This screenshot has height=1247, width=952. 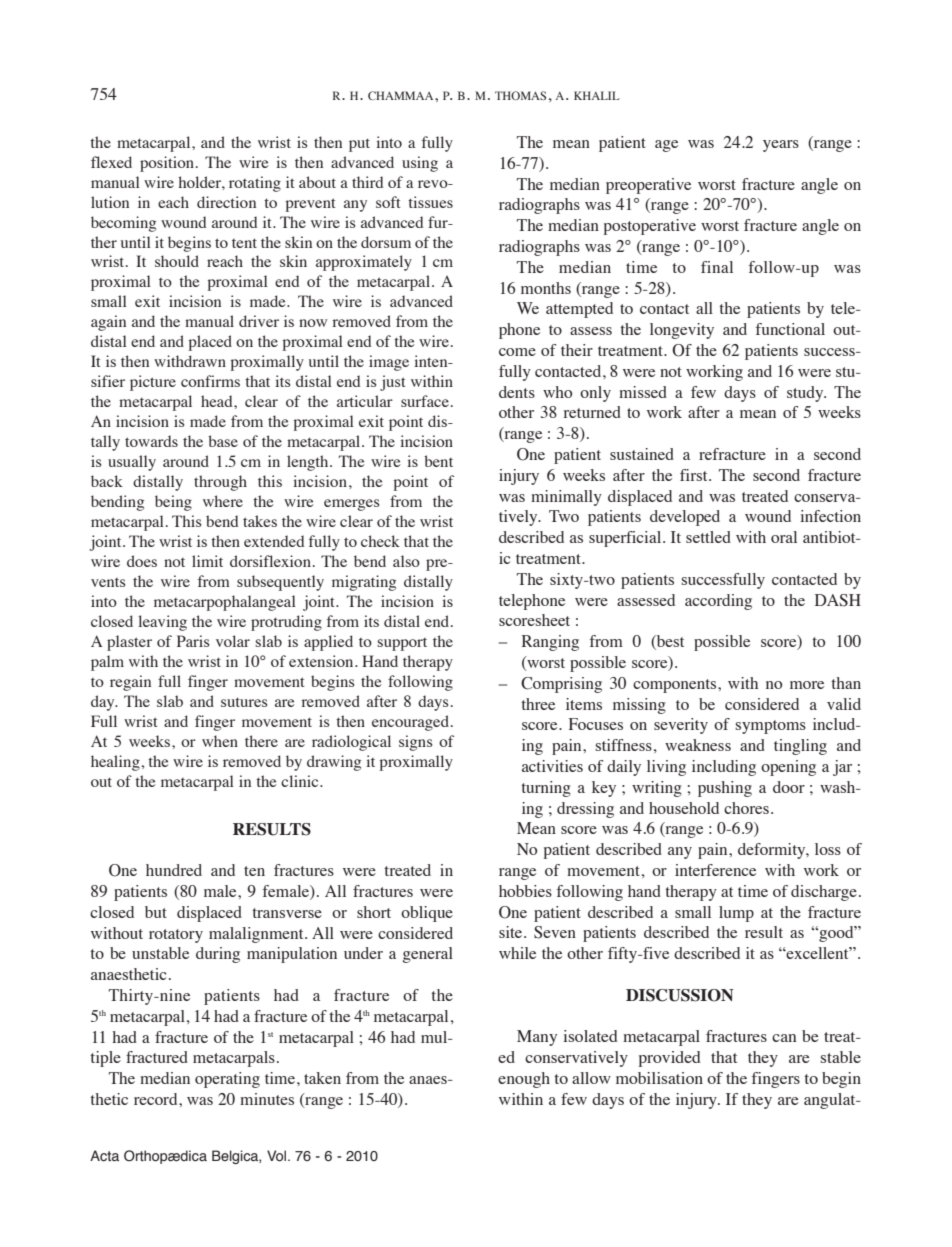 I want to click on support, so click(x=402, y=644).
